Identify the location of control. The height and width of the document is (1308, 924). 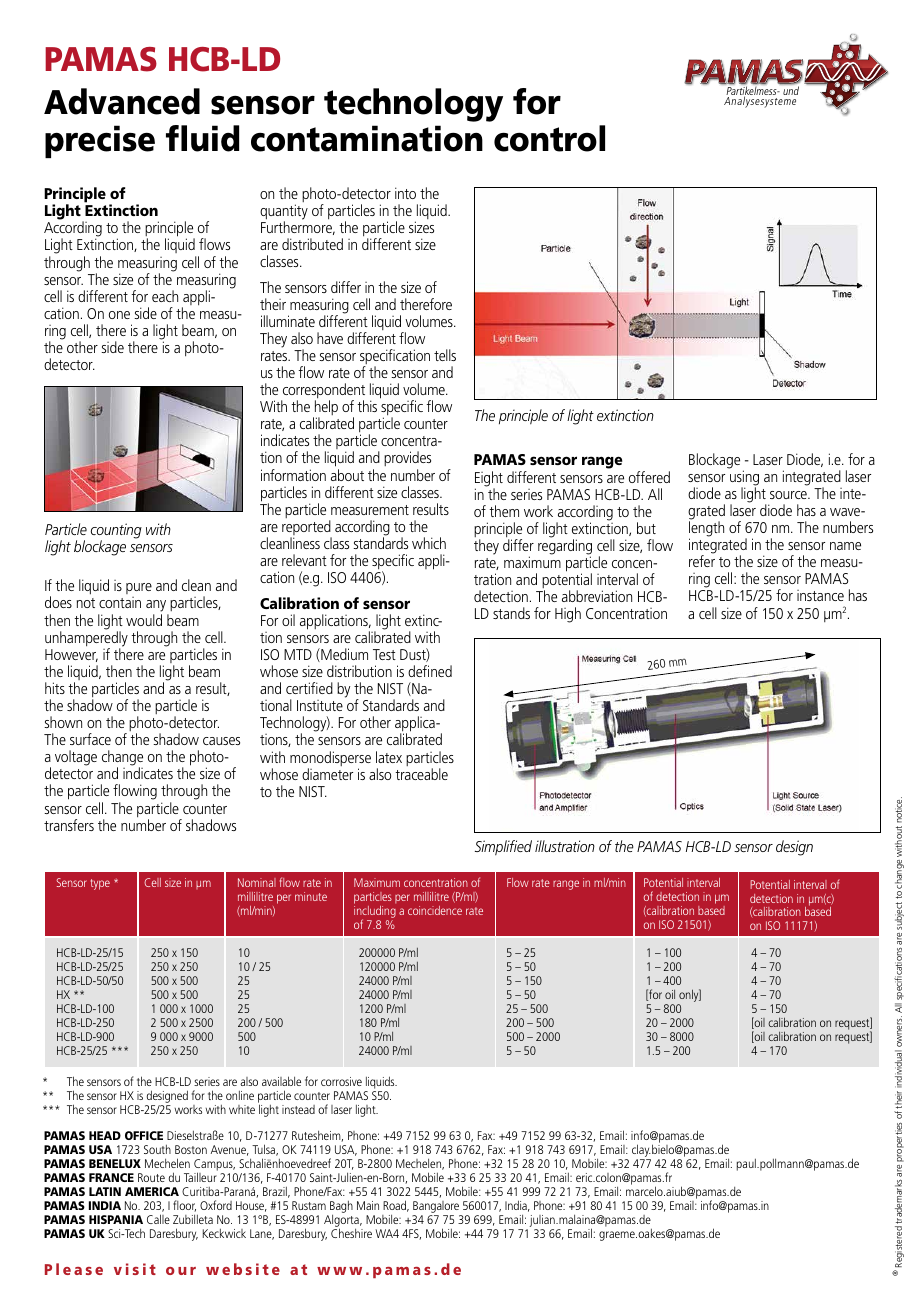
(549, 138).
